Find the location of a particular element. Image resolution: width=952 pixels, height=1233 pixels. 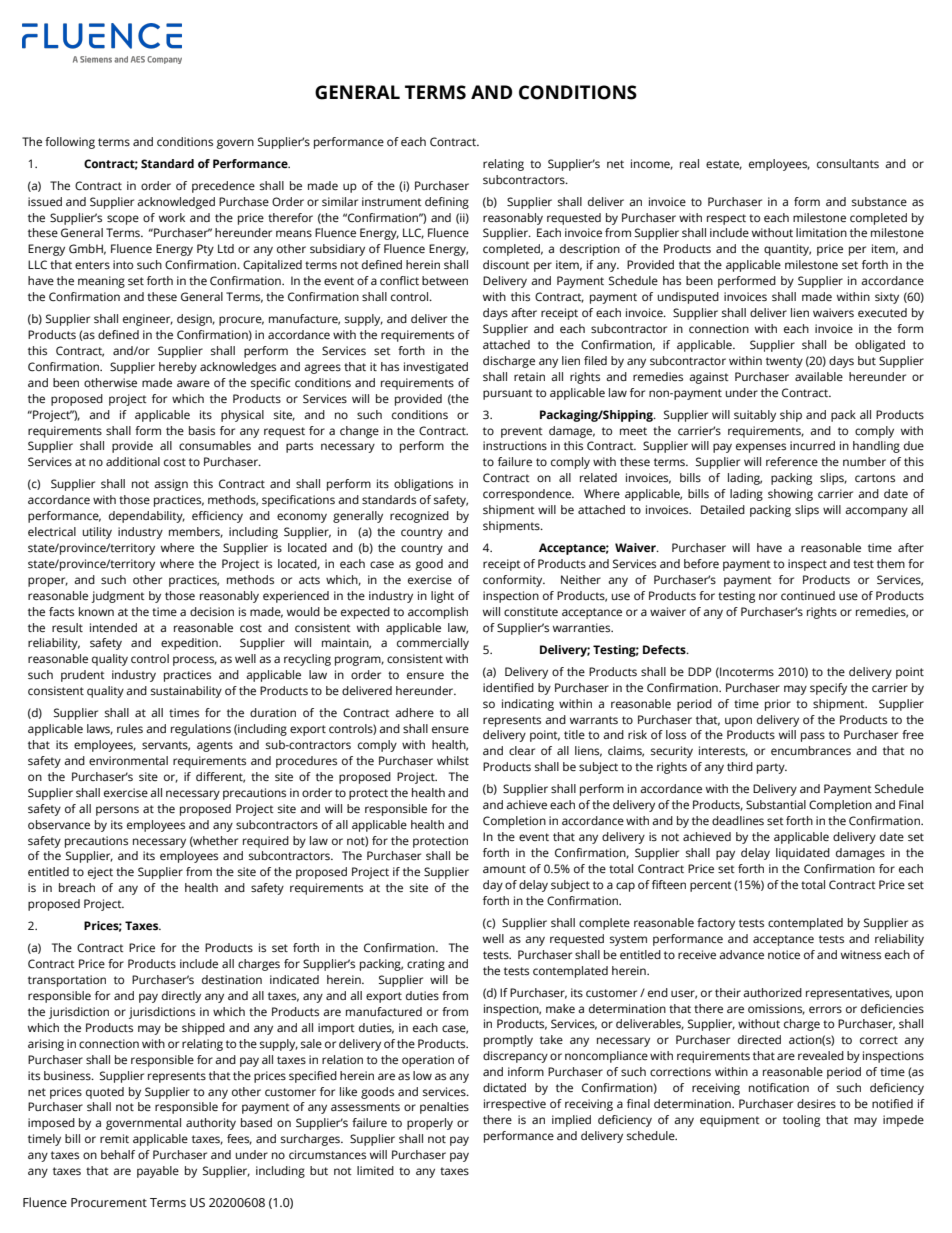

notice is located at coordinates (784, 954).
